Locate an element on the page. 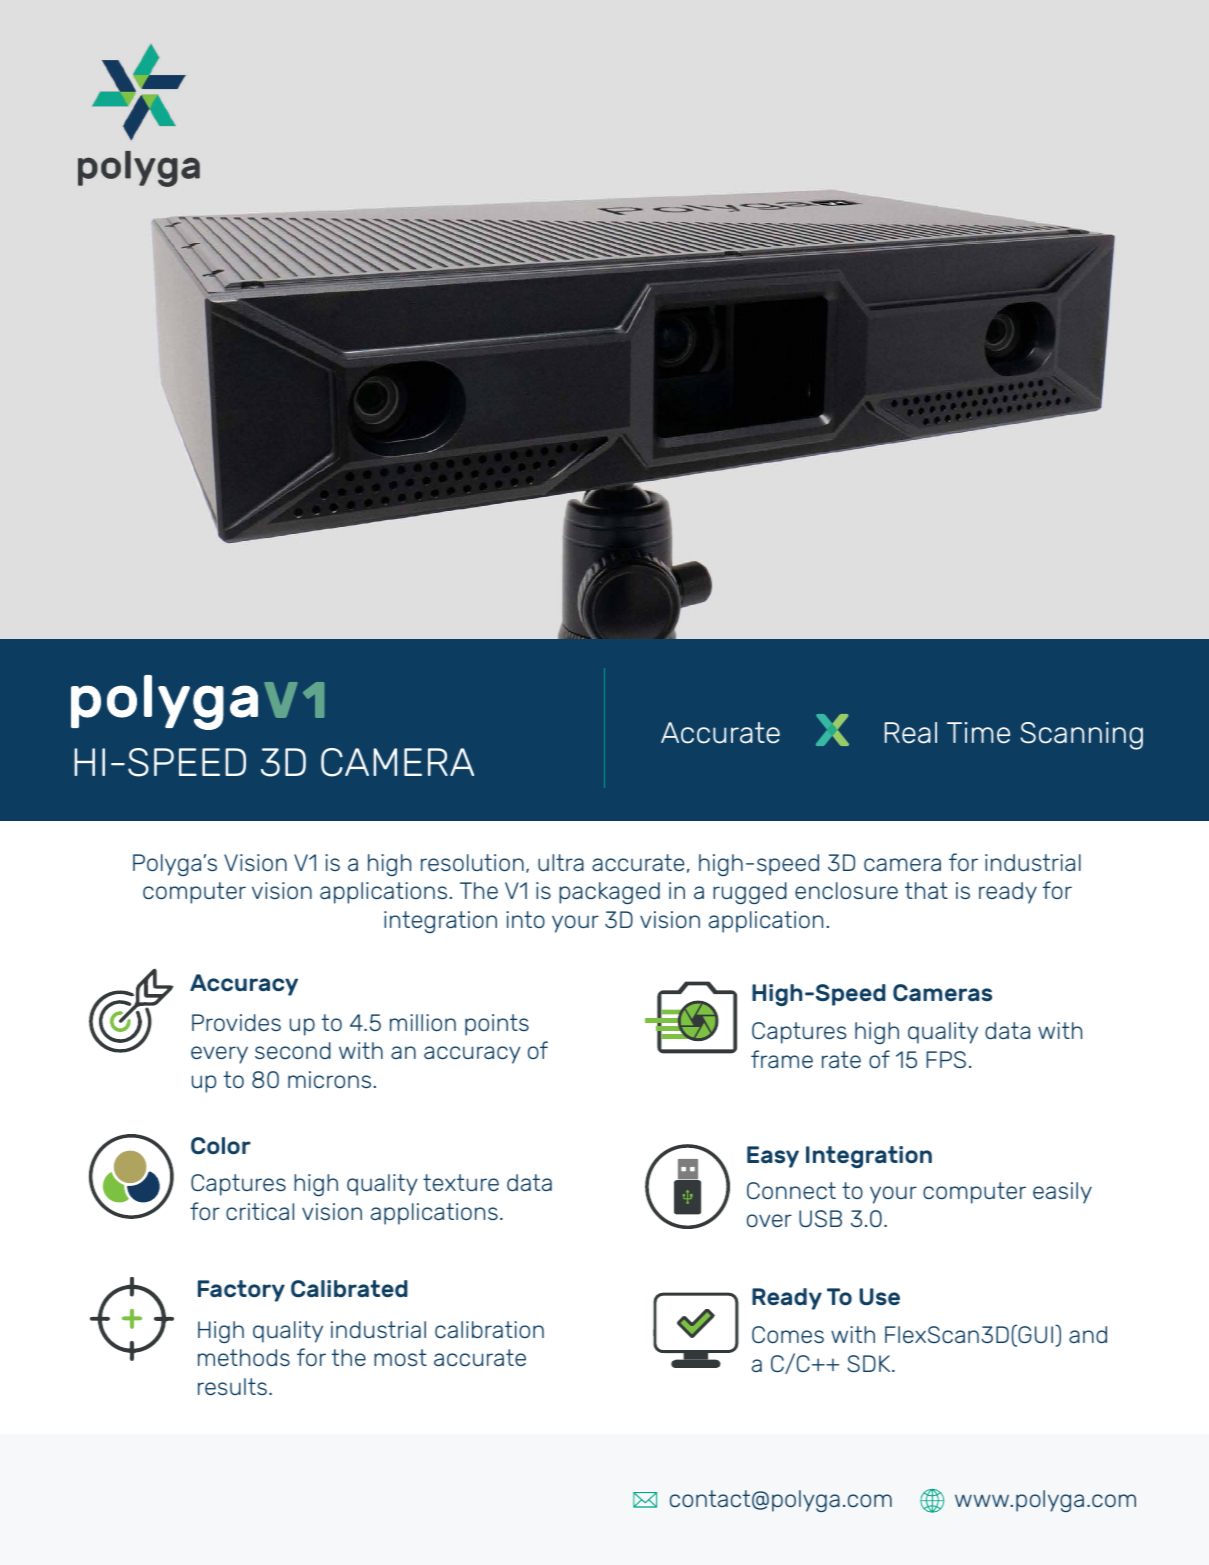 This document has height=1565, width=1209. FPS is located at coordinates (946, 1059).
